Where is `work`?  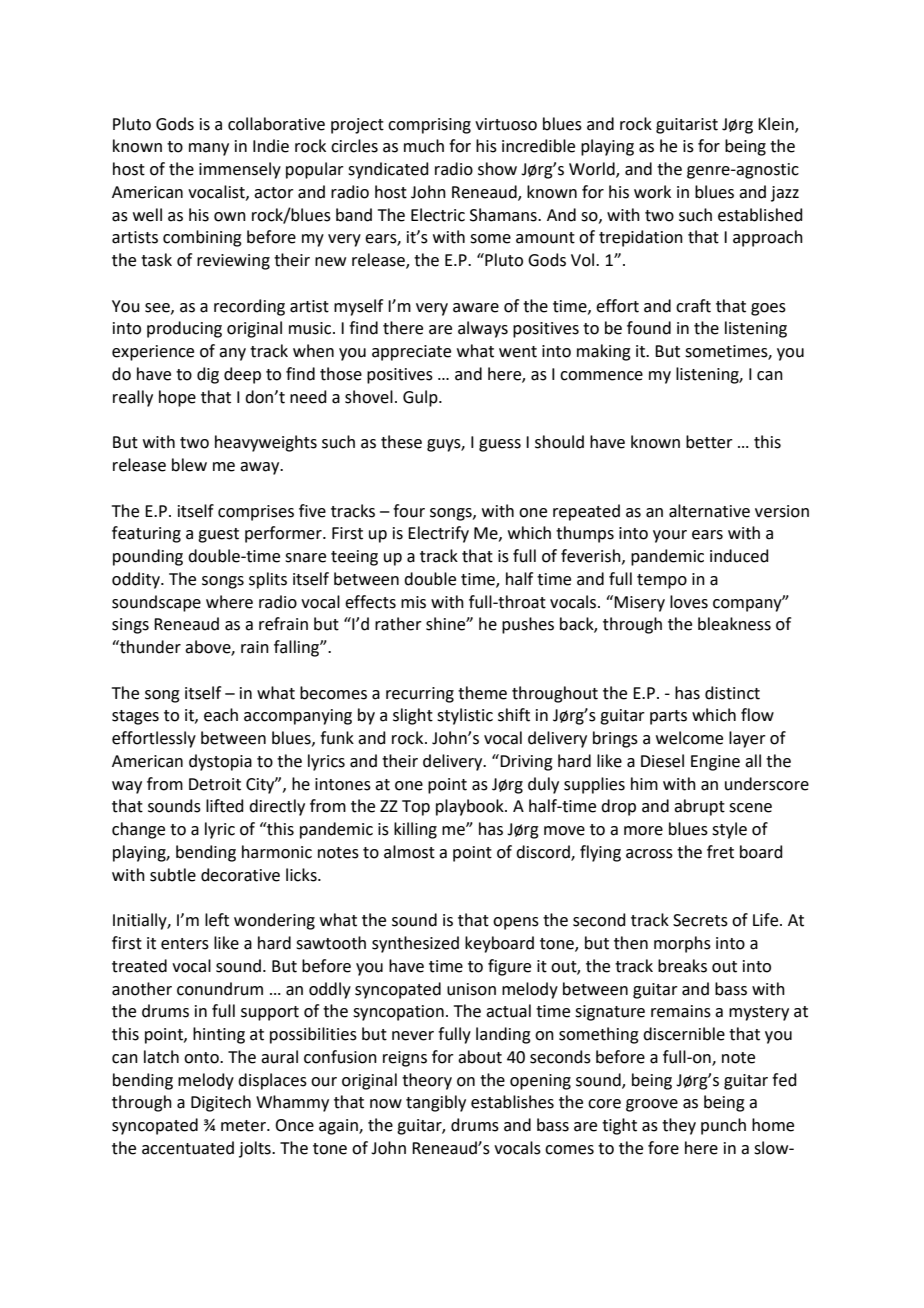
work is located at coordinates (652, 192).
